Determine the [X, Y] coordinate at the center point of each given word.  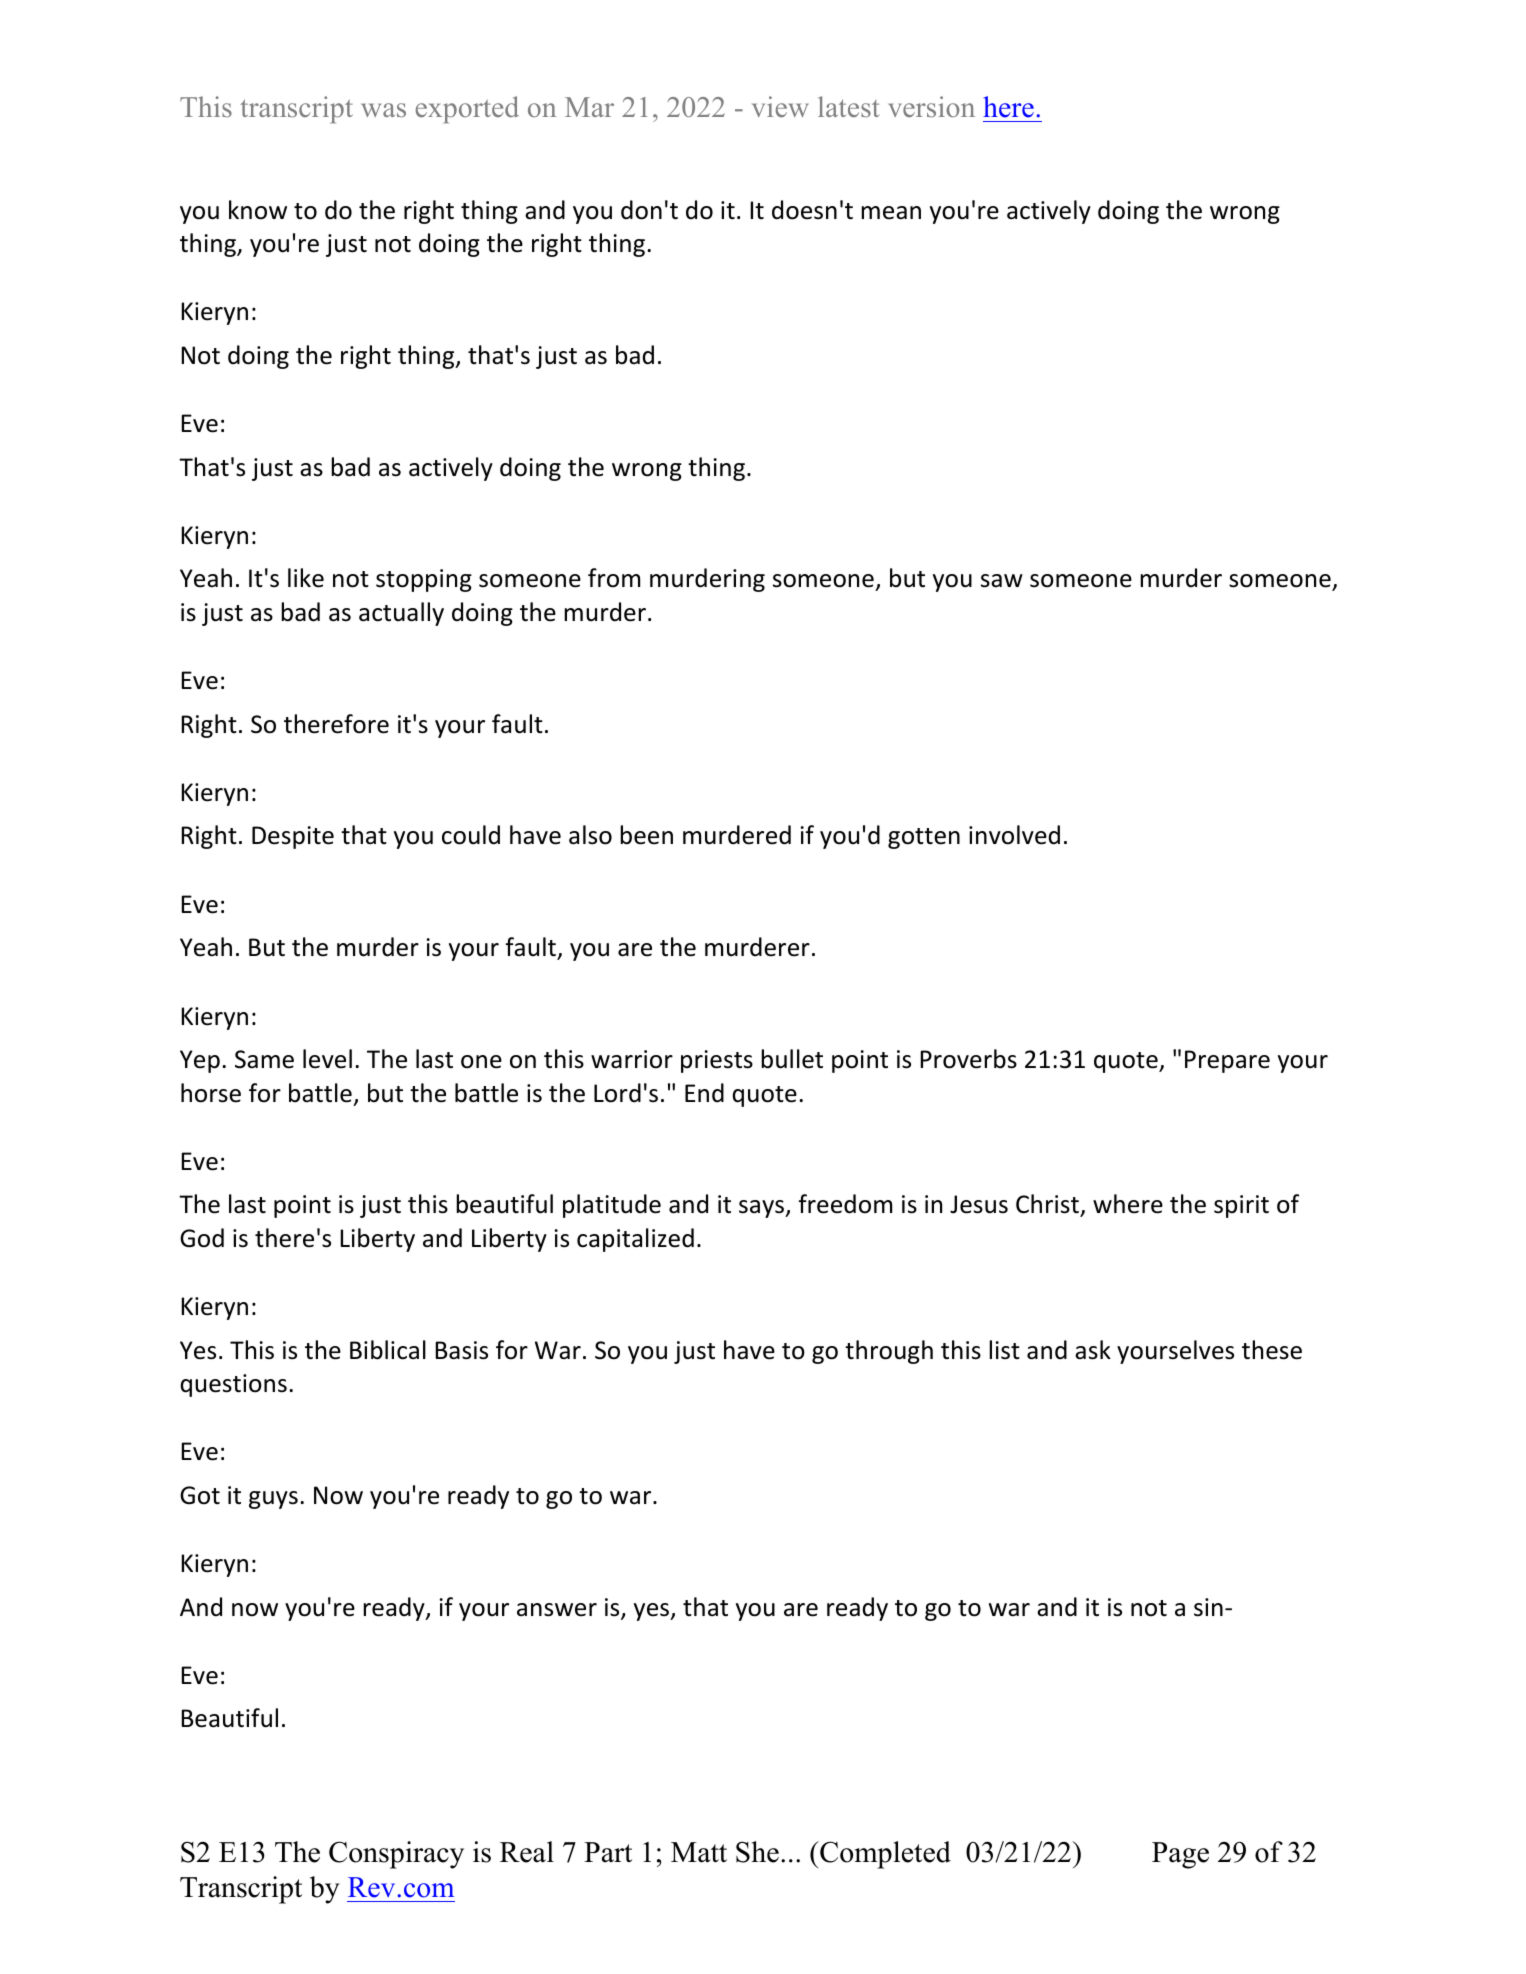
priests [717, 1061]
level [327, 1059]
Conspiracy [396, 1855]
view [780, 106]
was [383, 110]
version [932, 107]
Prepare [1227, 1061]
